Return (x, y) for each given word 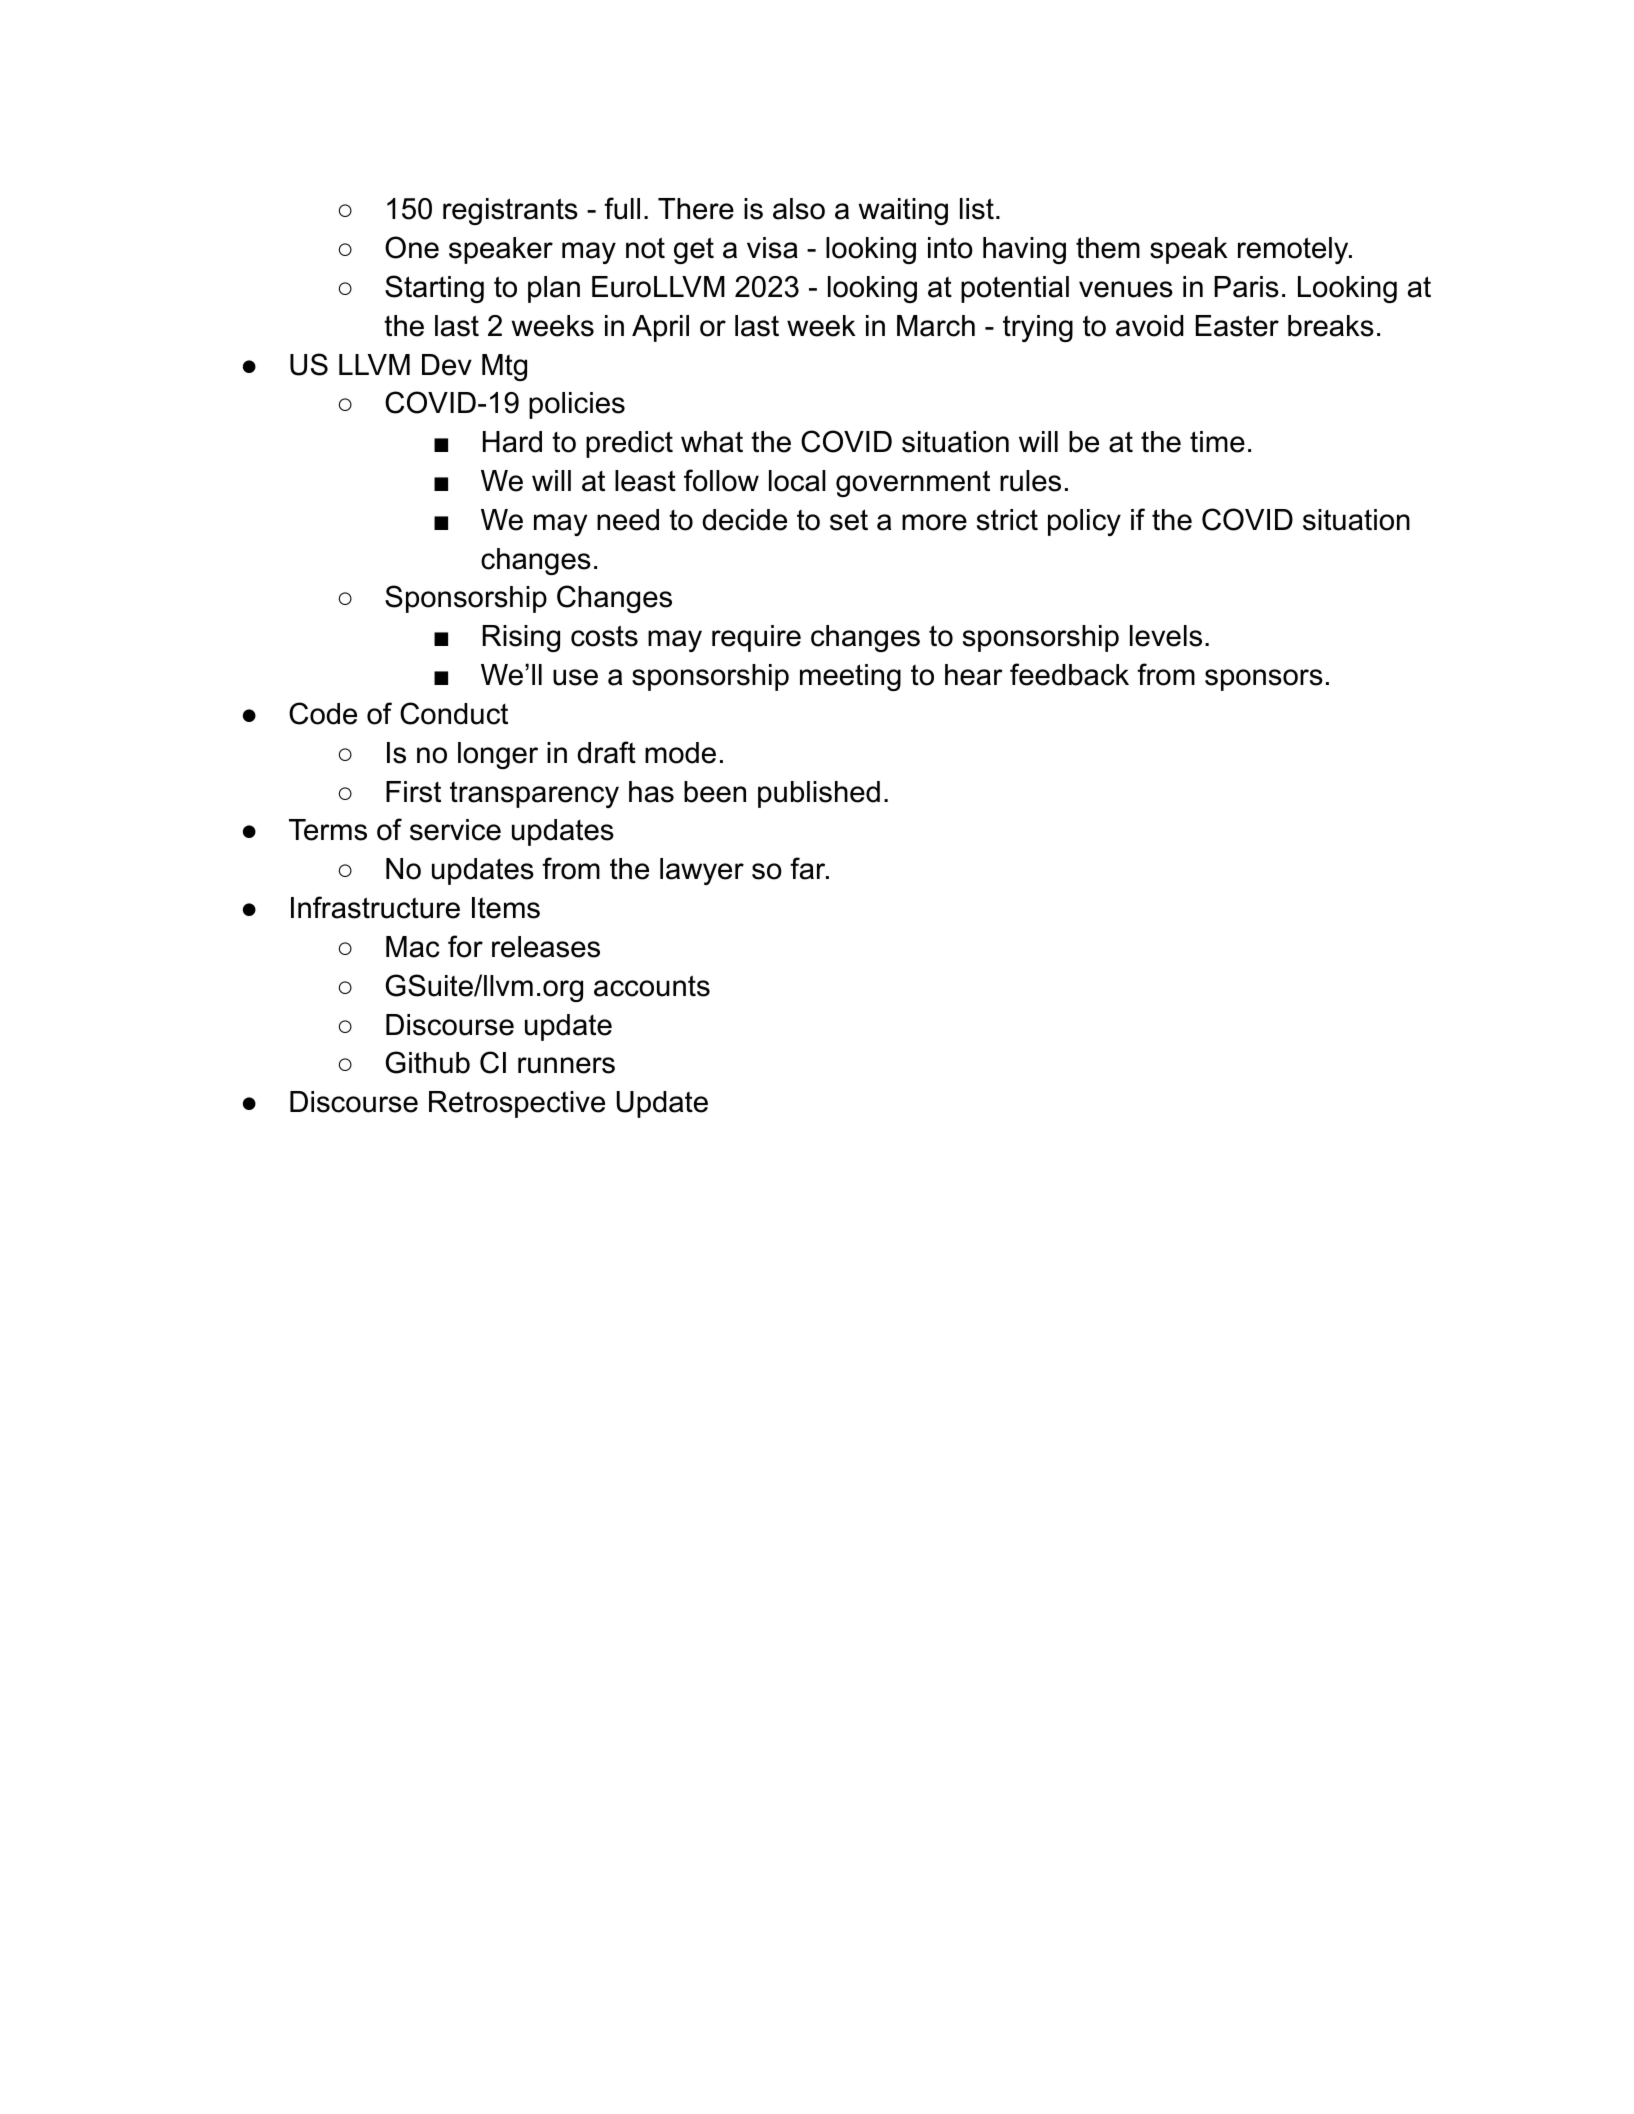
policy (1084, 522)
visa (772, 248)
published (819, 794)
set (849, 520)
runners (566, 1065)
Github (428, 1062)
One (412, 247)
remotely (1294, 250)
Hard (512, 442)
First (413, 792)
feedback (1069, 674)
